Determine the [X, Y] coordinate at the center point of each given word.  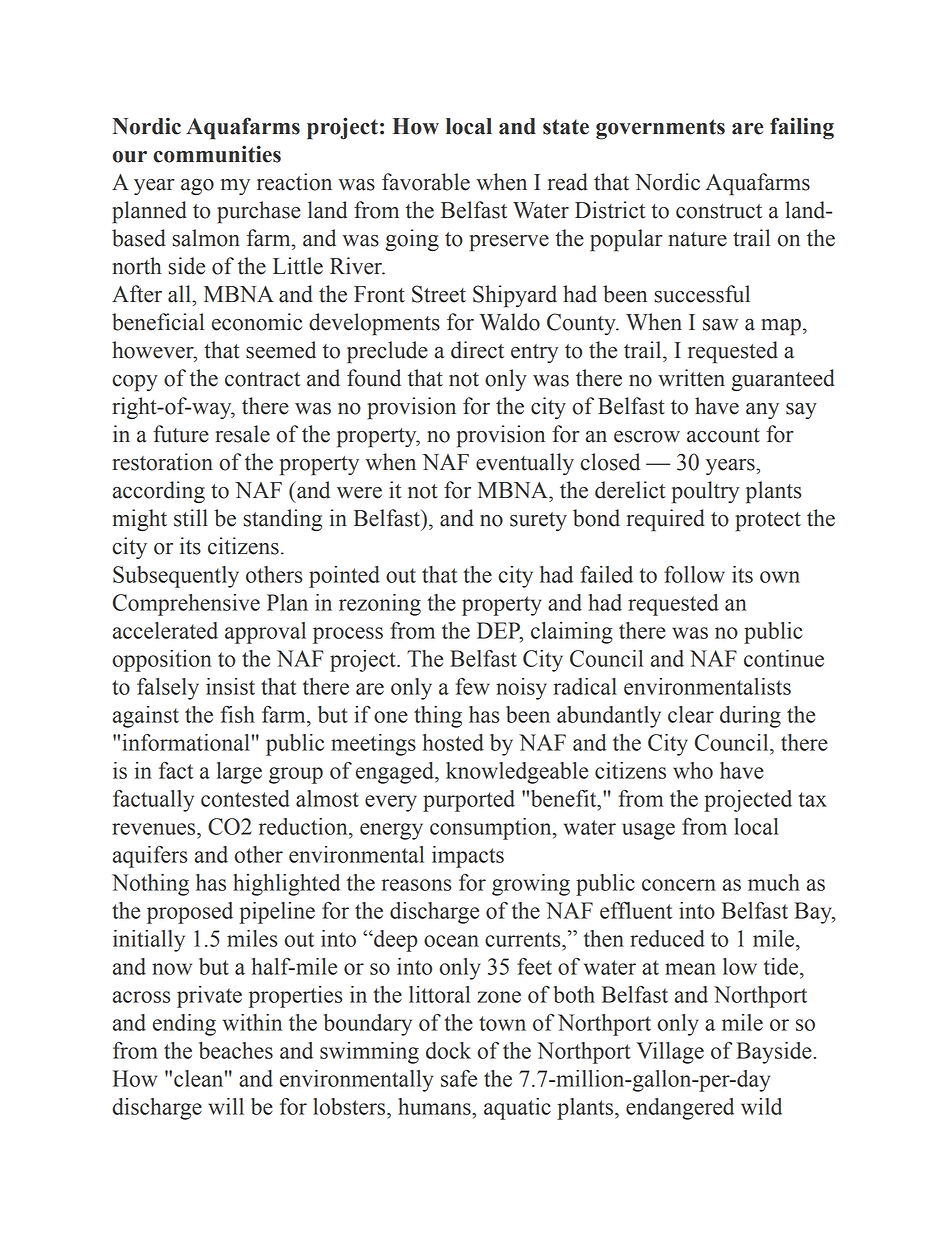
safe [459, 1078]
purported [469, 801]
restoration [162, 462]
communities [217, 154]
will [226, 1106]
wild [761, 1106]
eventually [525, 464]
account [723, 435]
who [693, 770]
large [239, 773]
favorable [426, 182]
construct [719, 211]
